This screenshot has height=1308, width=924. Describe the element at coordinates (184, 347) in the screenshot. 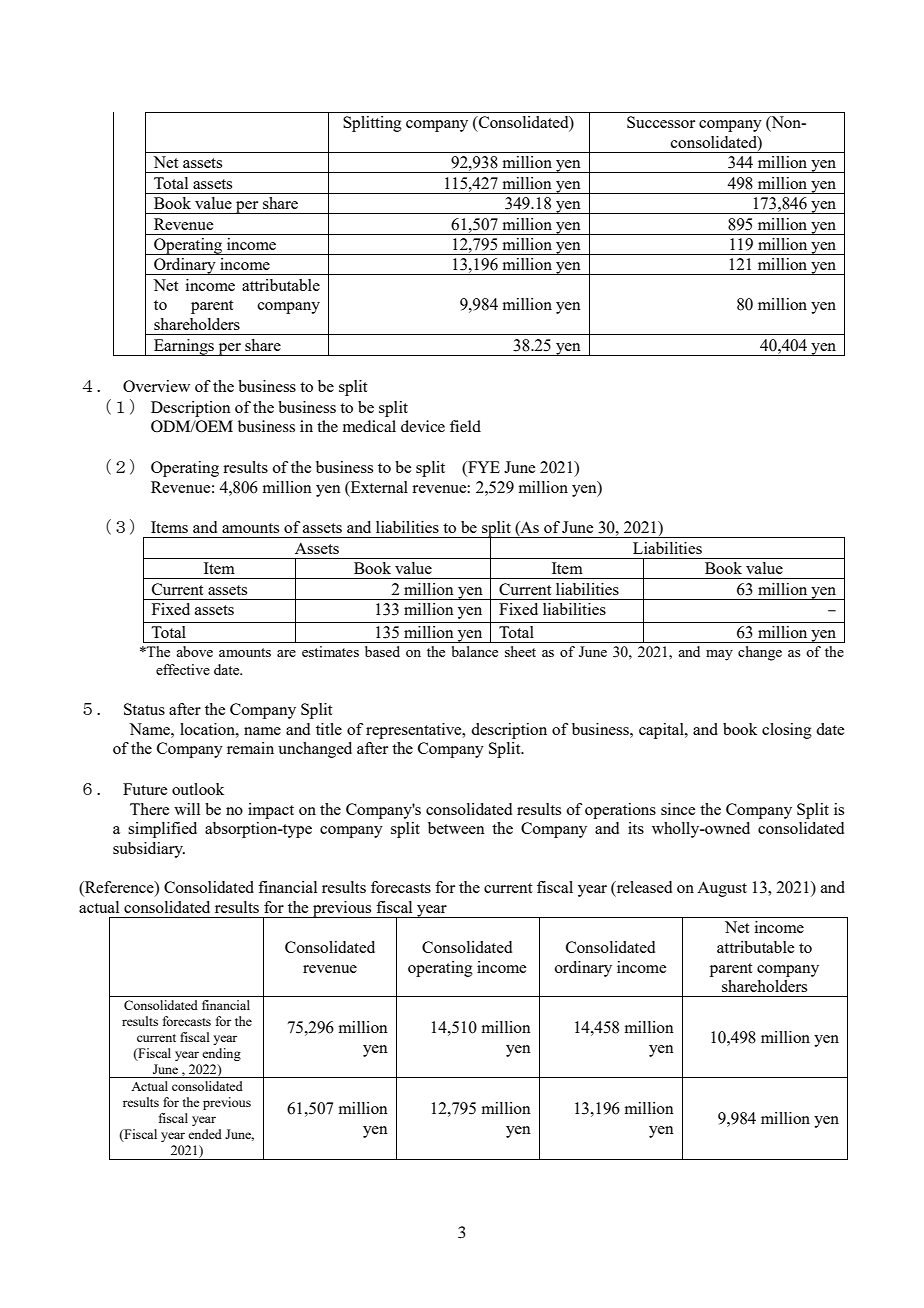

I see `Earnings` at that location.
